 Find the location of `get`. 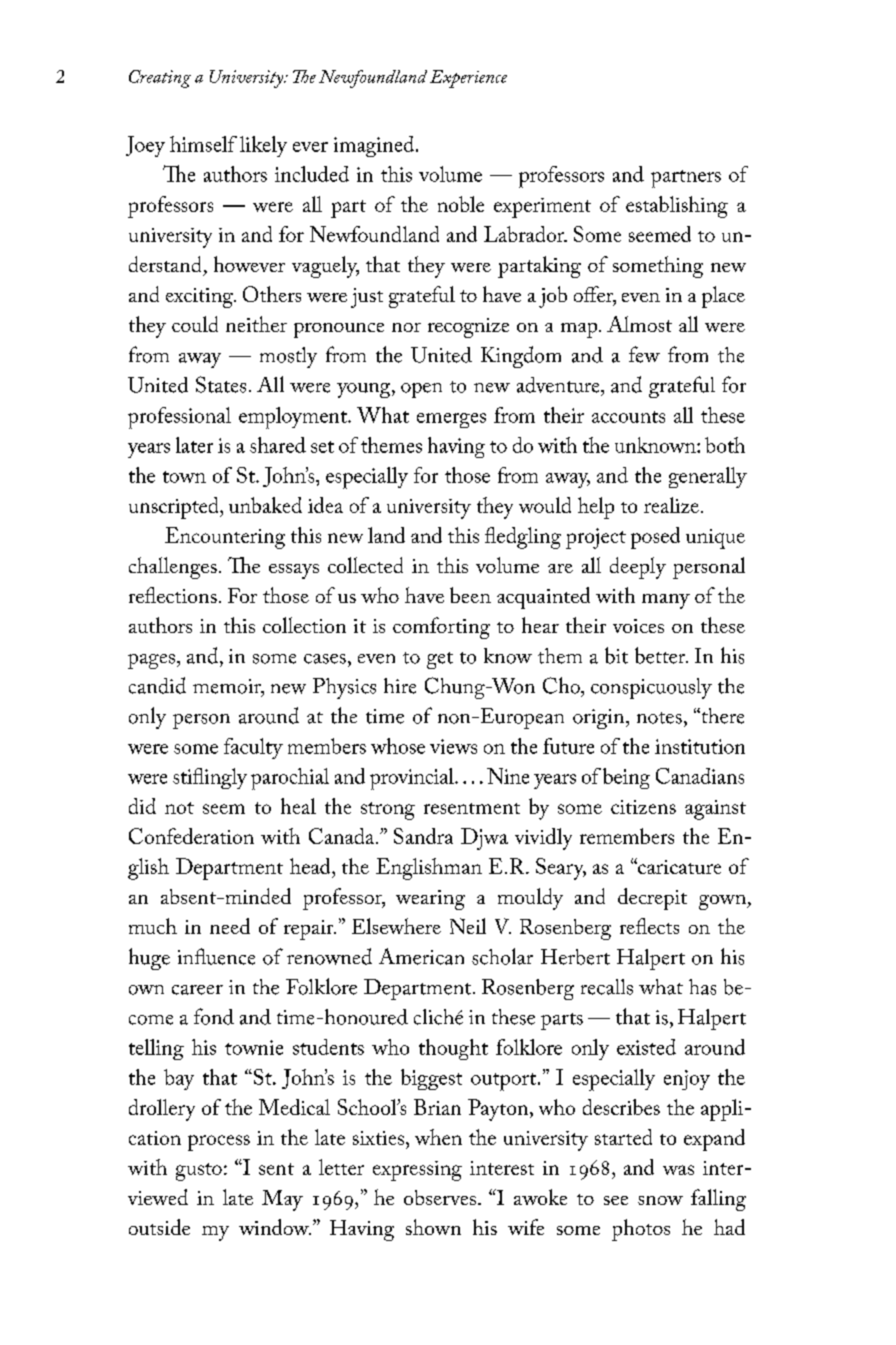

get is located at coordinates (440, 660).
